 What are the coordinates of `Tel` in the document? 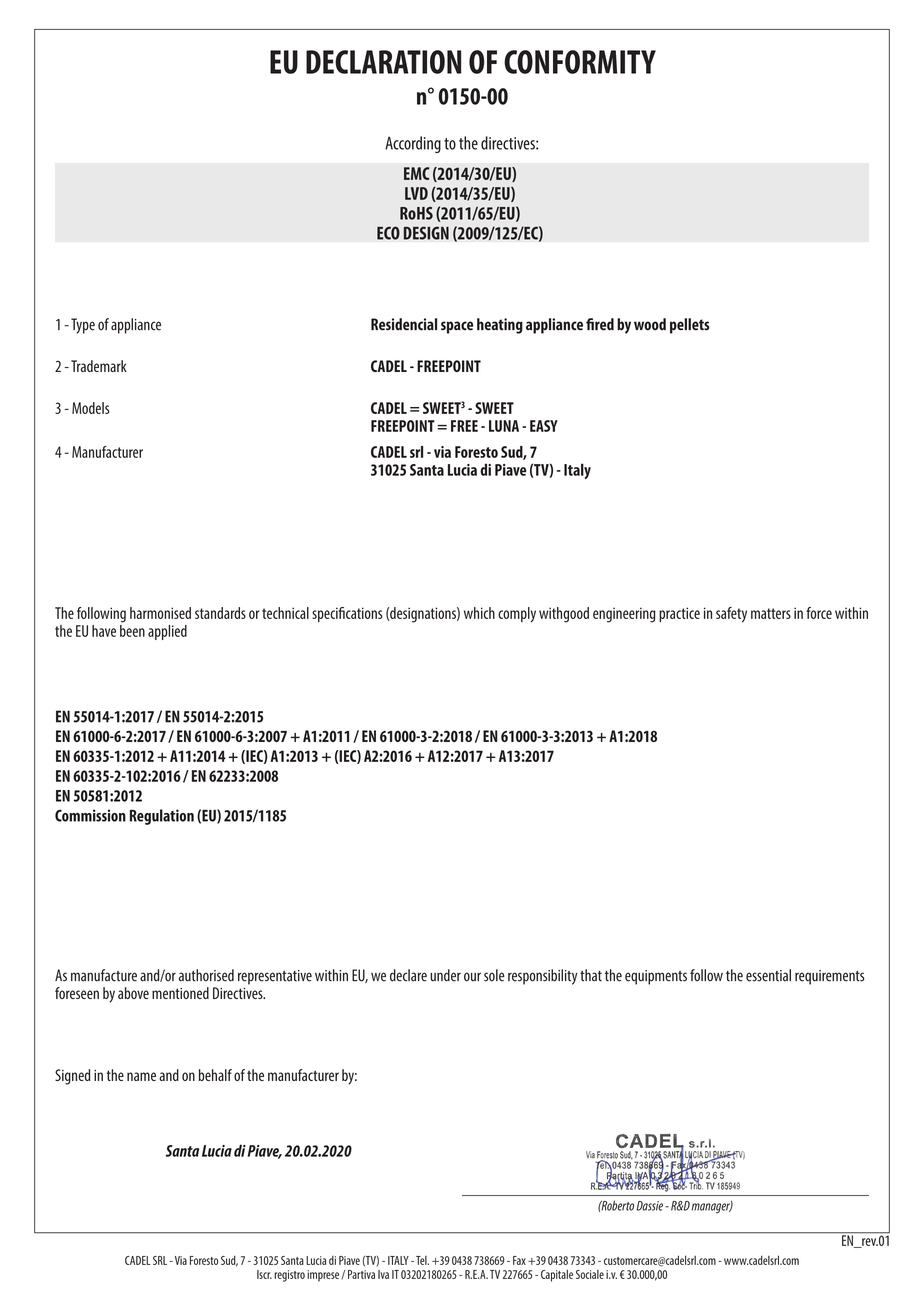 It's located at (422, 1260).
